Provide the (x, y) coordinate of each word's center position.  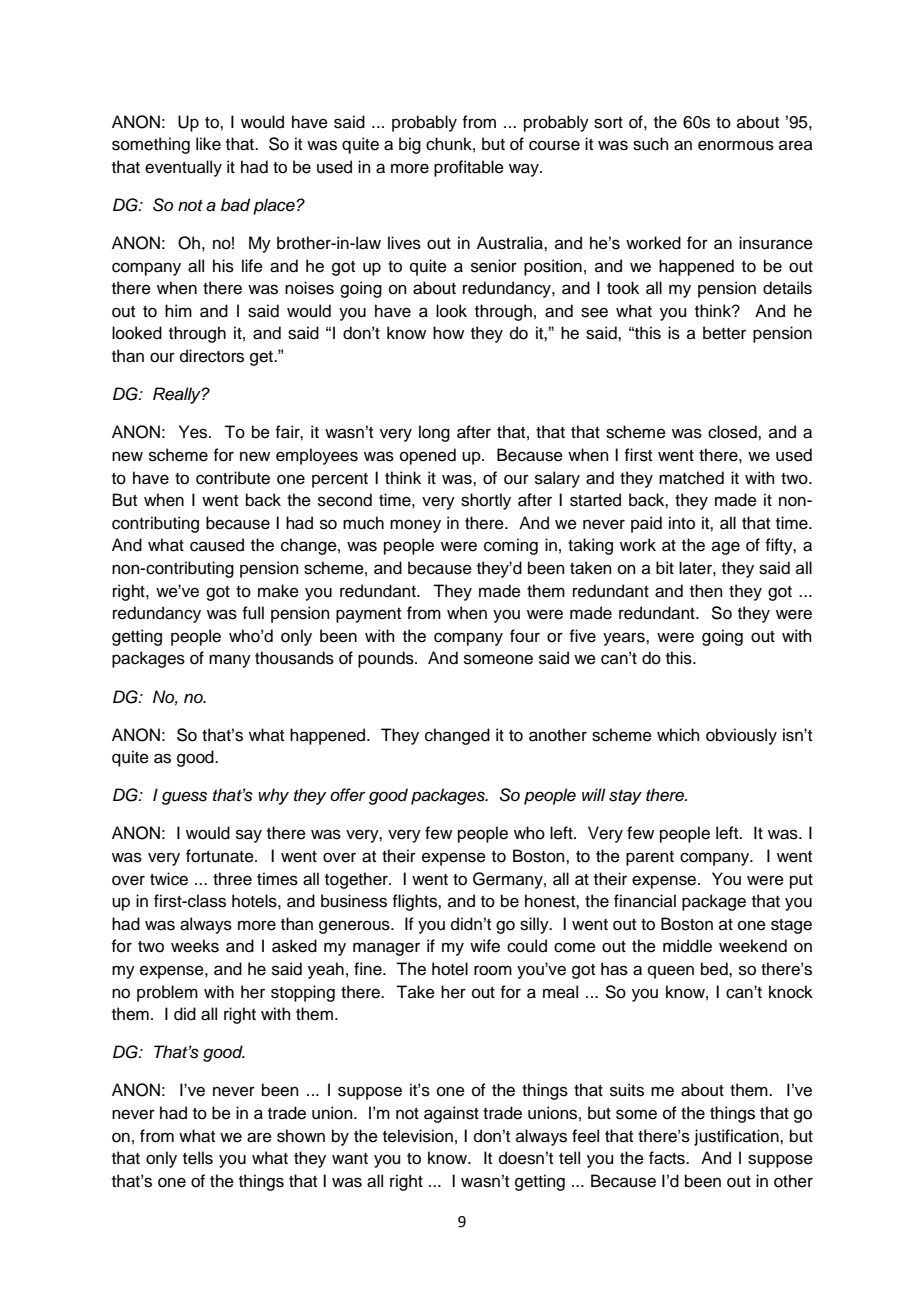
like (208, 144)
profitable (469, 168)
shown (301, 1136)
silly (535, 925)
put (801, 881)
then (706, 591)
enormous (736, 145)
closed (733, 432)
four (525, 636)
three (232, 879)
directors (212, 356)
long (434, 433)
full (253, 613)
